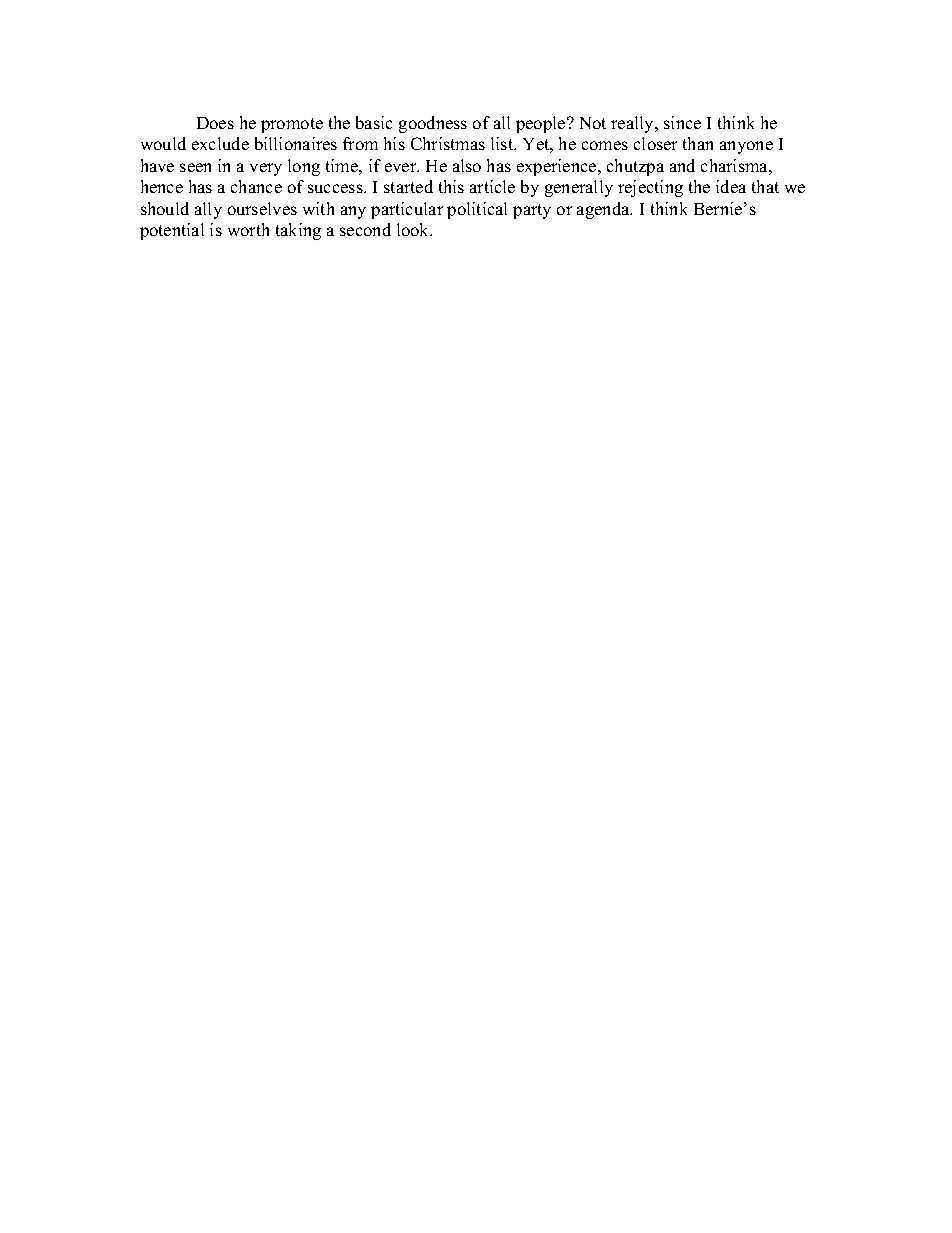  What do you see at coordinates (731, 186) in the document?
I see `idea` at bounding box center [731, 186].
